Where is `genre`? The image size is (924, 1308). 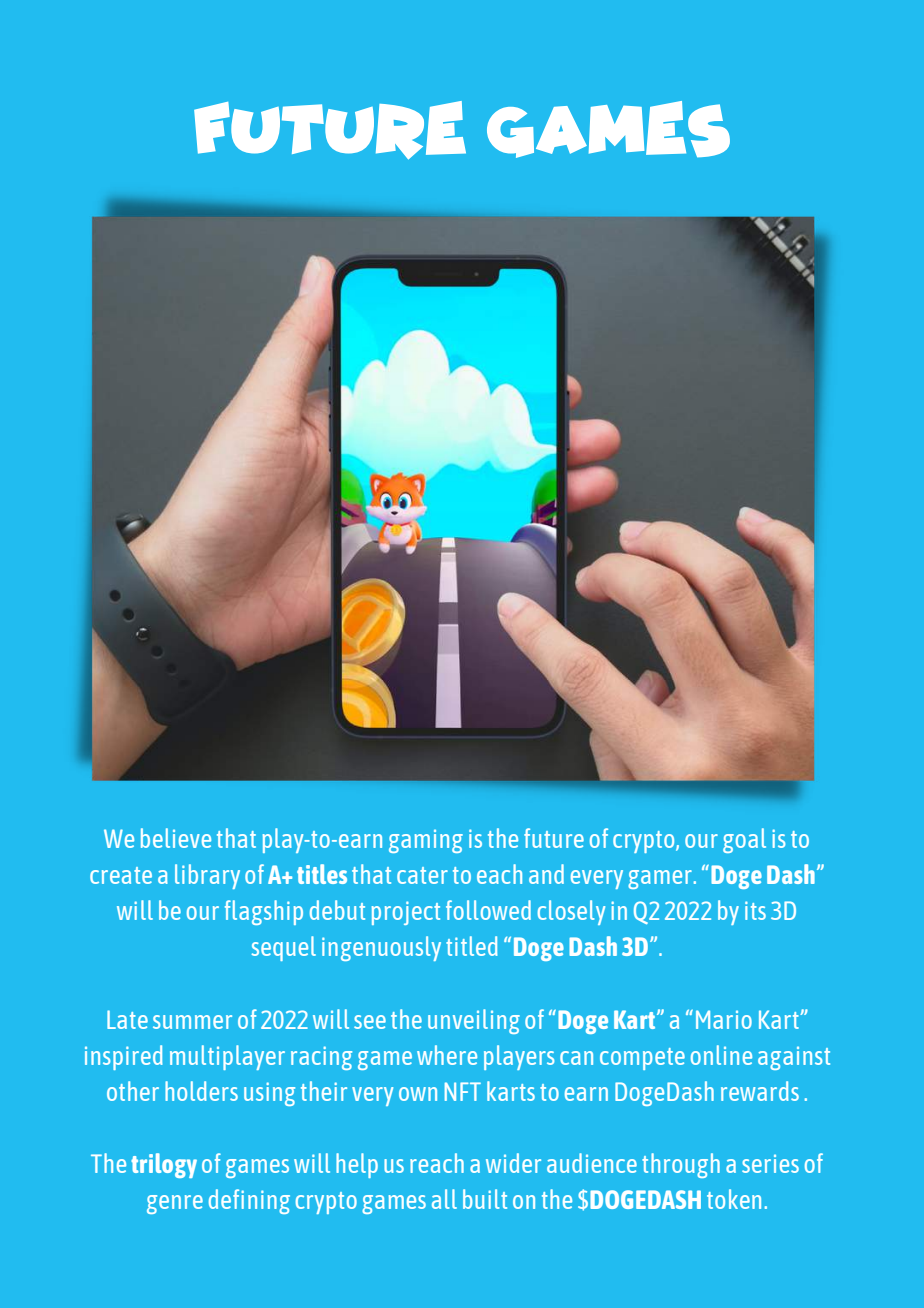
genre is located at coordinates (175, 1204).
